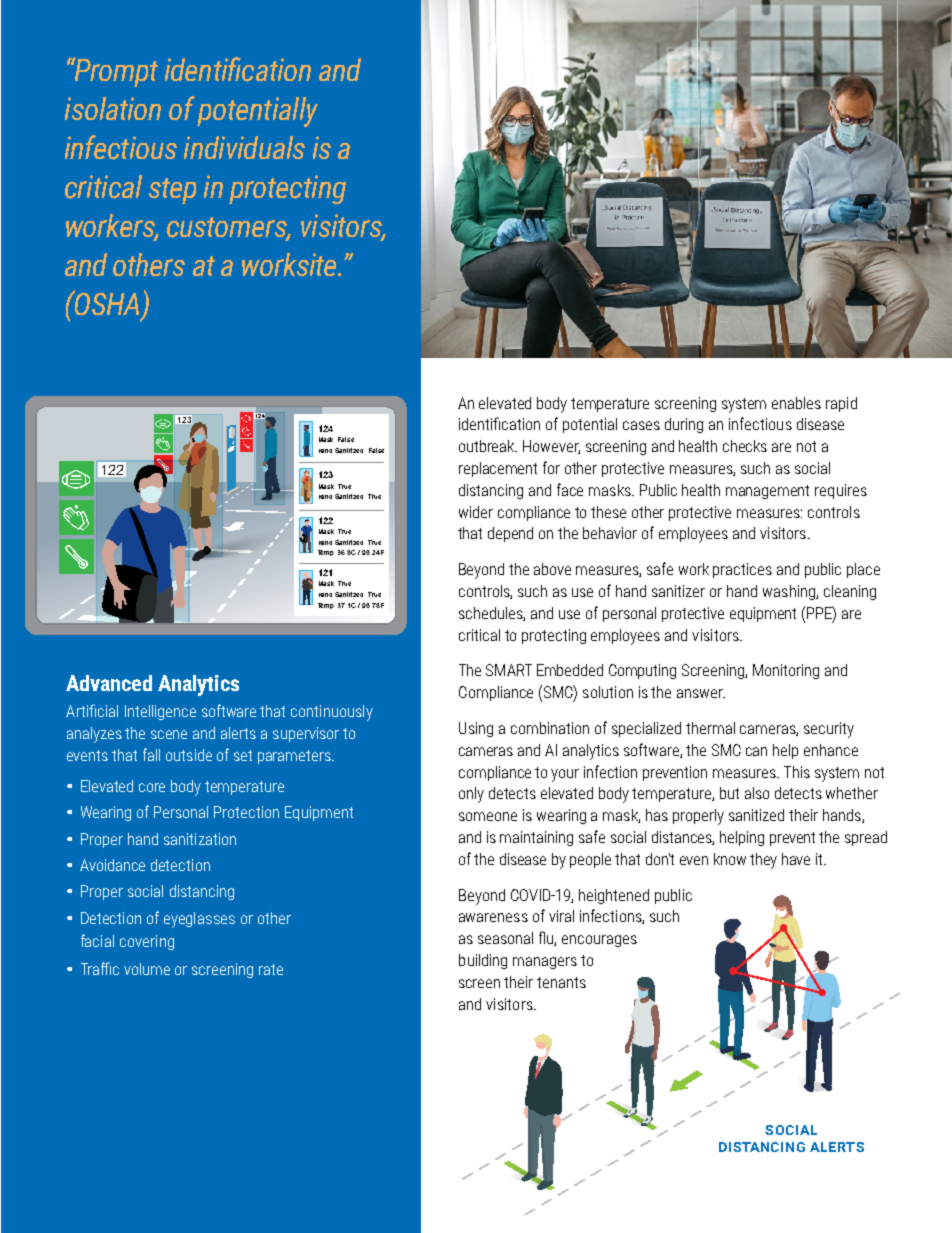 Image resolution: width=952 pixels, height=1233 pixels. Describe the element at coordinates (106, 302) in the screenshot. I see `OSHA` at that location.
